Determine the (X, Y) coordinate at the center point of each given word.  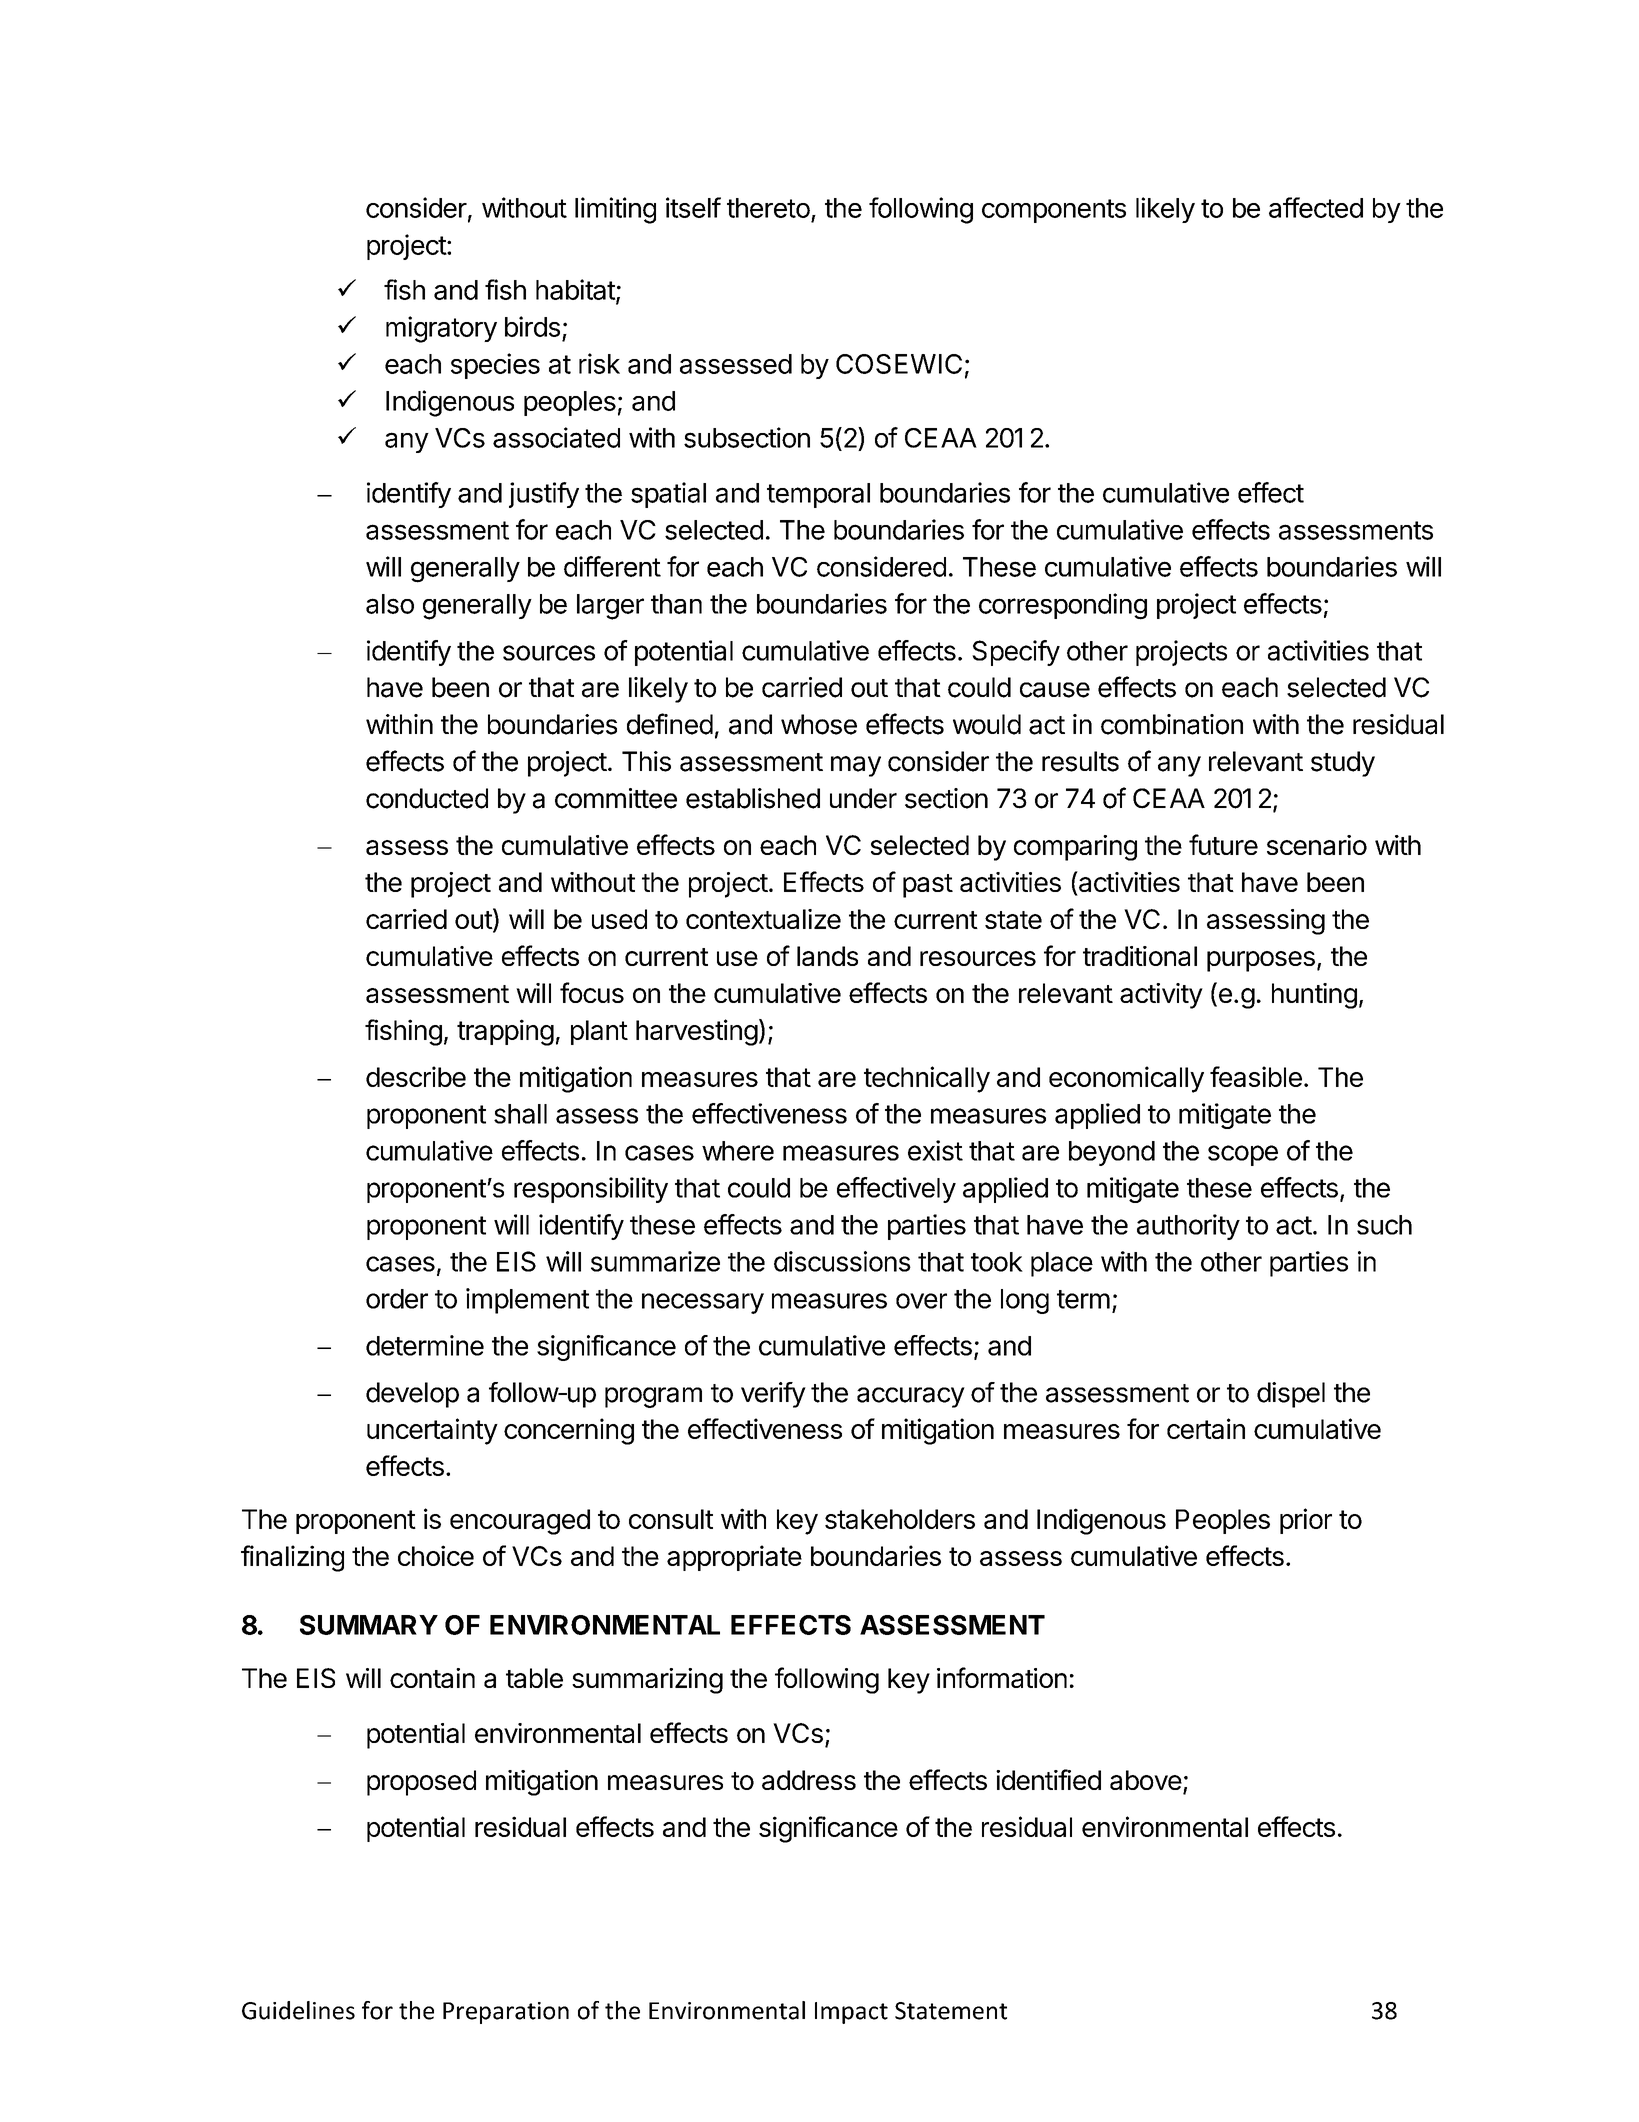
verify (773, 1395)
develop (412, 1395)
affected (1316, 207)
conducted (427, 798)
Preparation (506, 2013)
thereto (768, 208)
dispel (1291, 1395)
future (1223, 844)
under (863, 798)
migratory (441, 329)
